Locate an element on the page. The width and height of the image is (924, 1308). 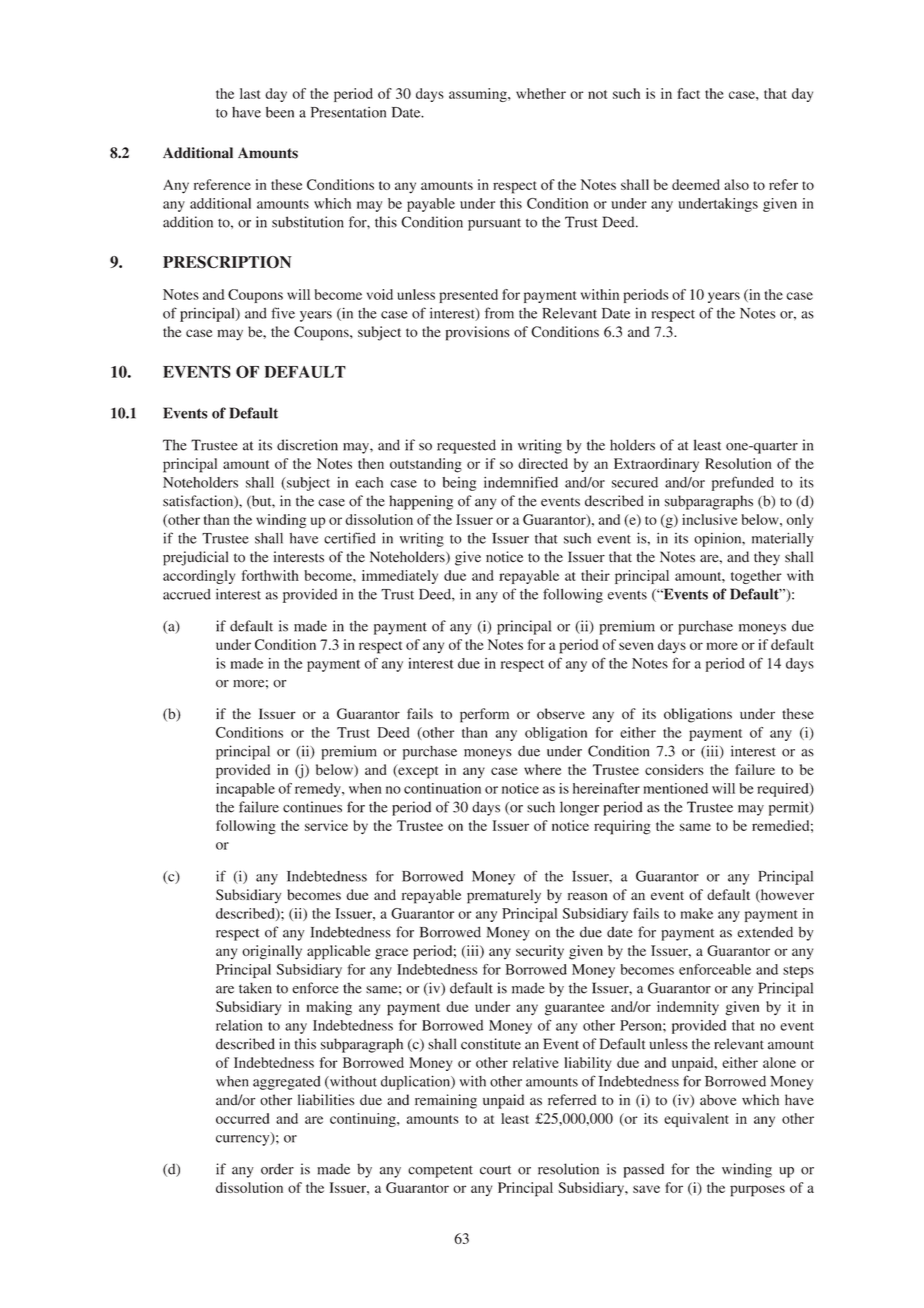
order is located at coordinates (277, 1169).
